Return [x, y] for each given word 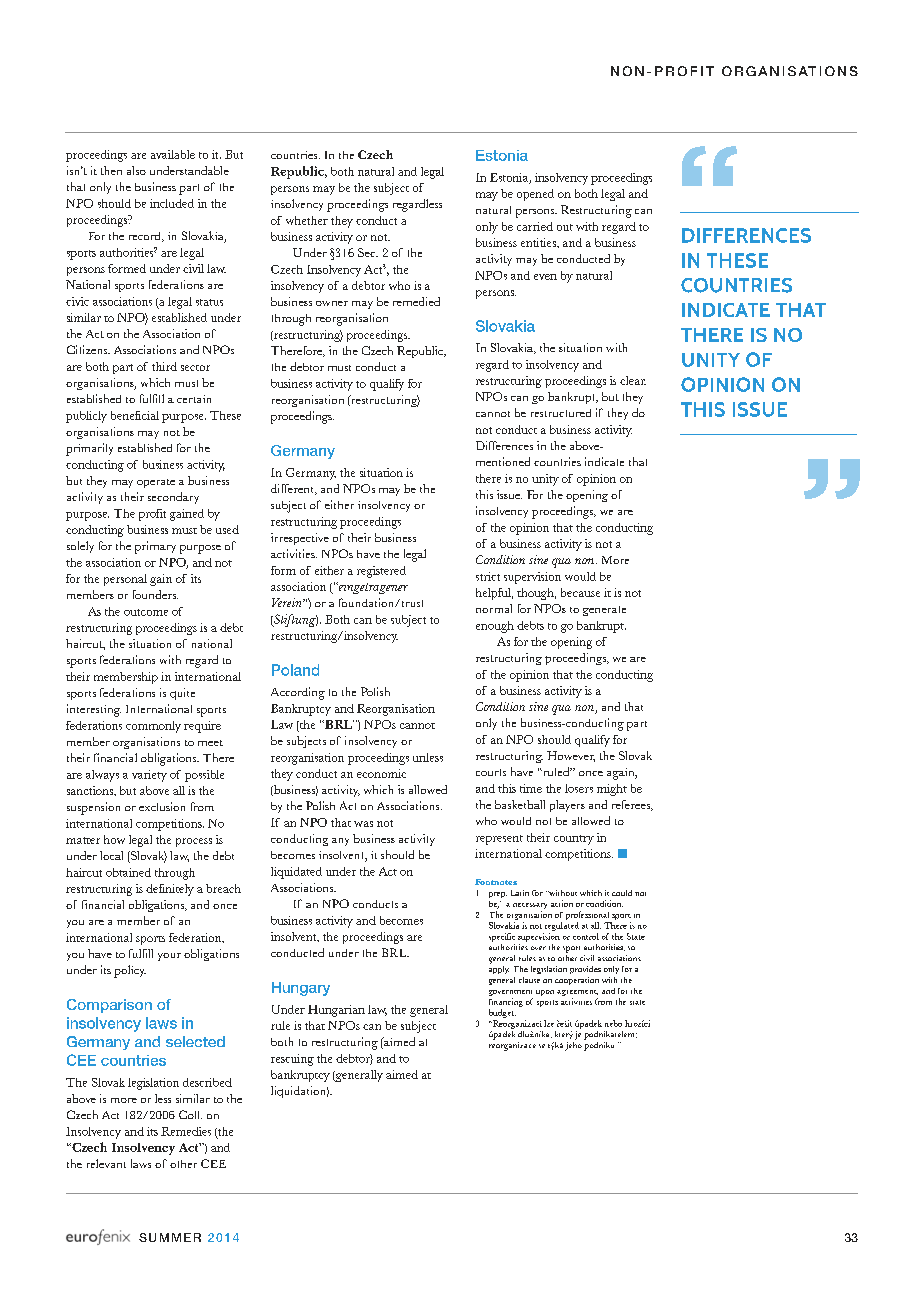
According [298, 693]
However [571, 756]
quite [182, 694]
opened [535, 195]
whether [307, 220]
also [136, 170]
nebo [613, 1023]
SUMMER [170, 1237]
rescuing [292, 1060]
